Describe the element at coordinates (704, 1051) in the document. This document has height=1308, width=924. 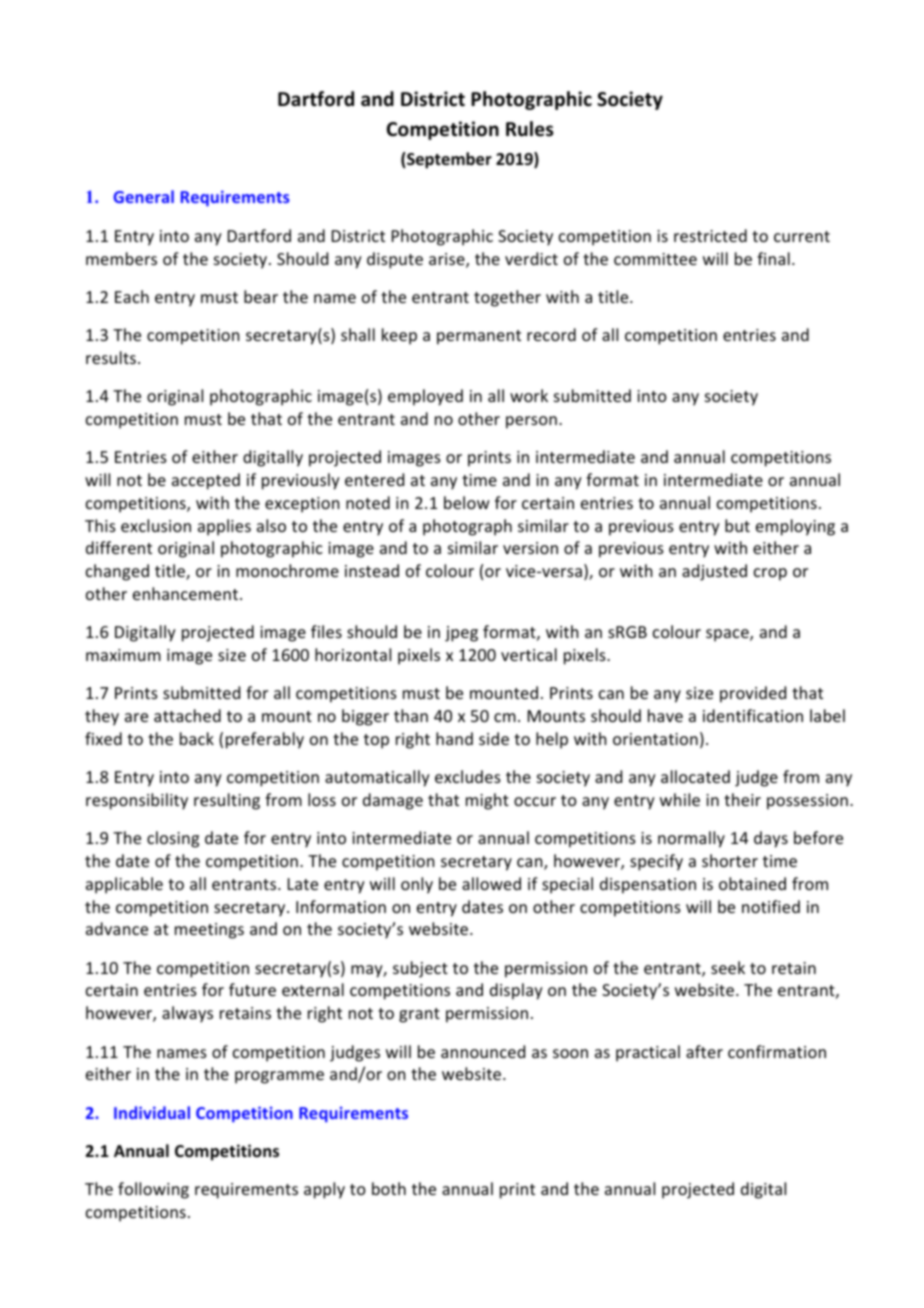
I see `after` at that location.
